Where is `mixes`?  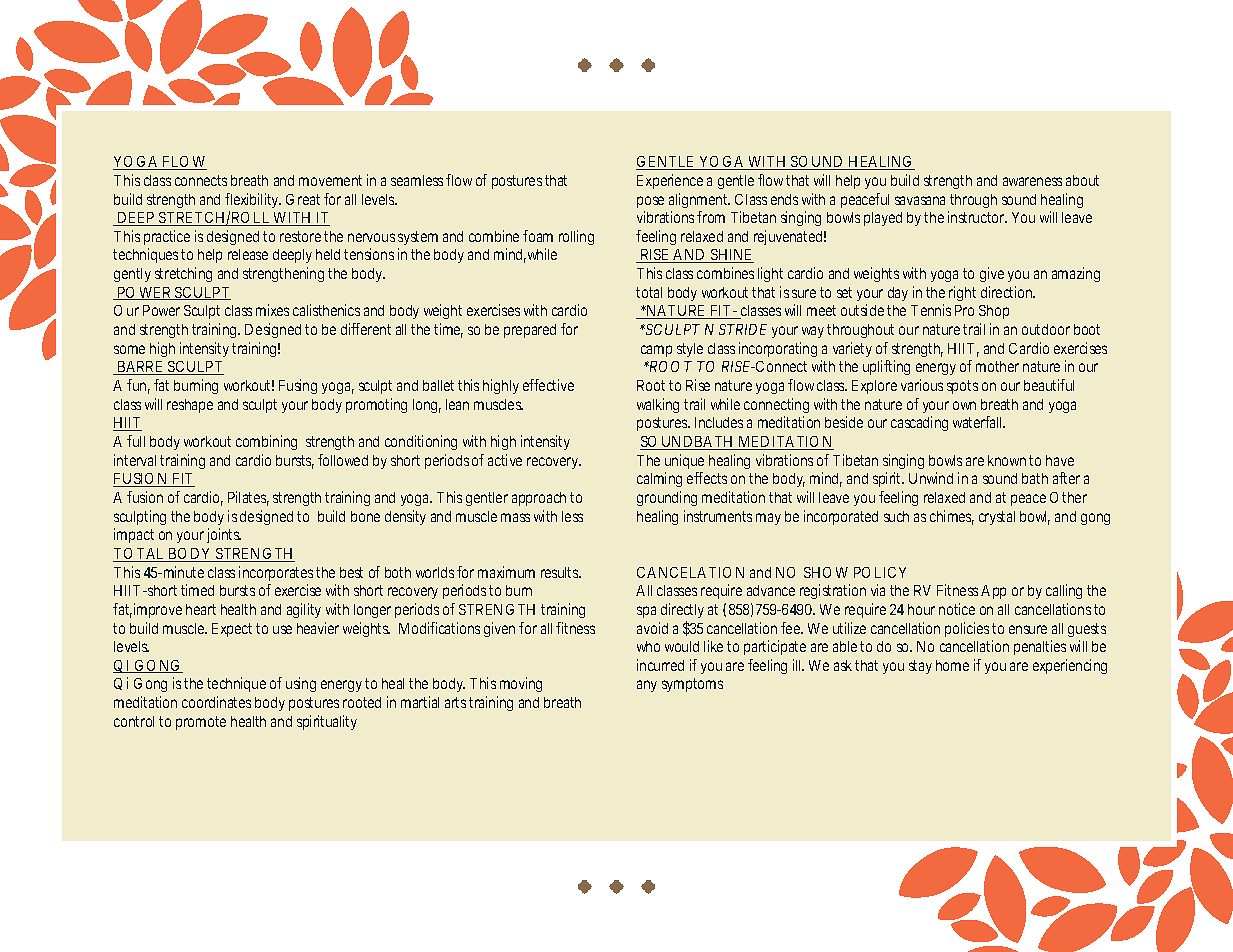 mixes is located at coordinates (272, 310).
